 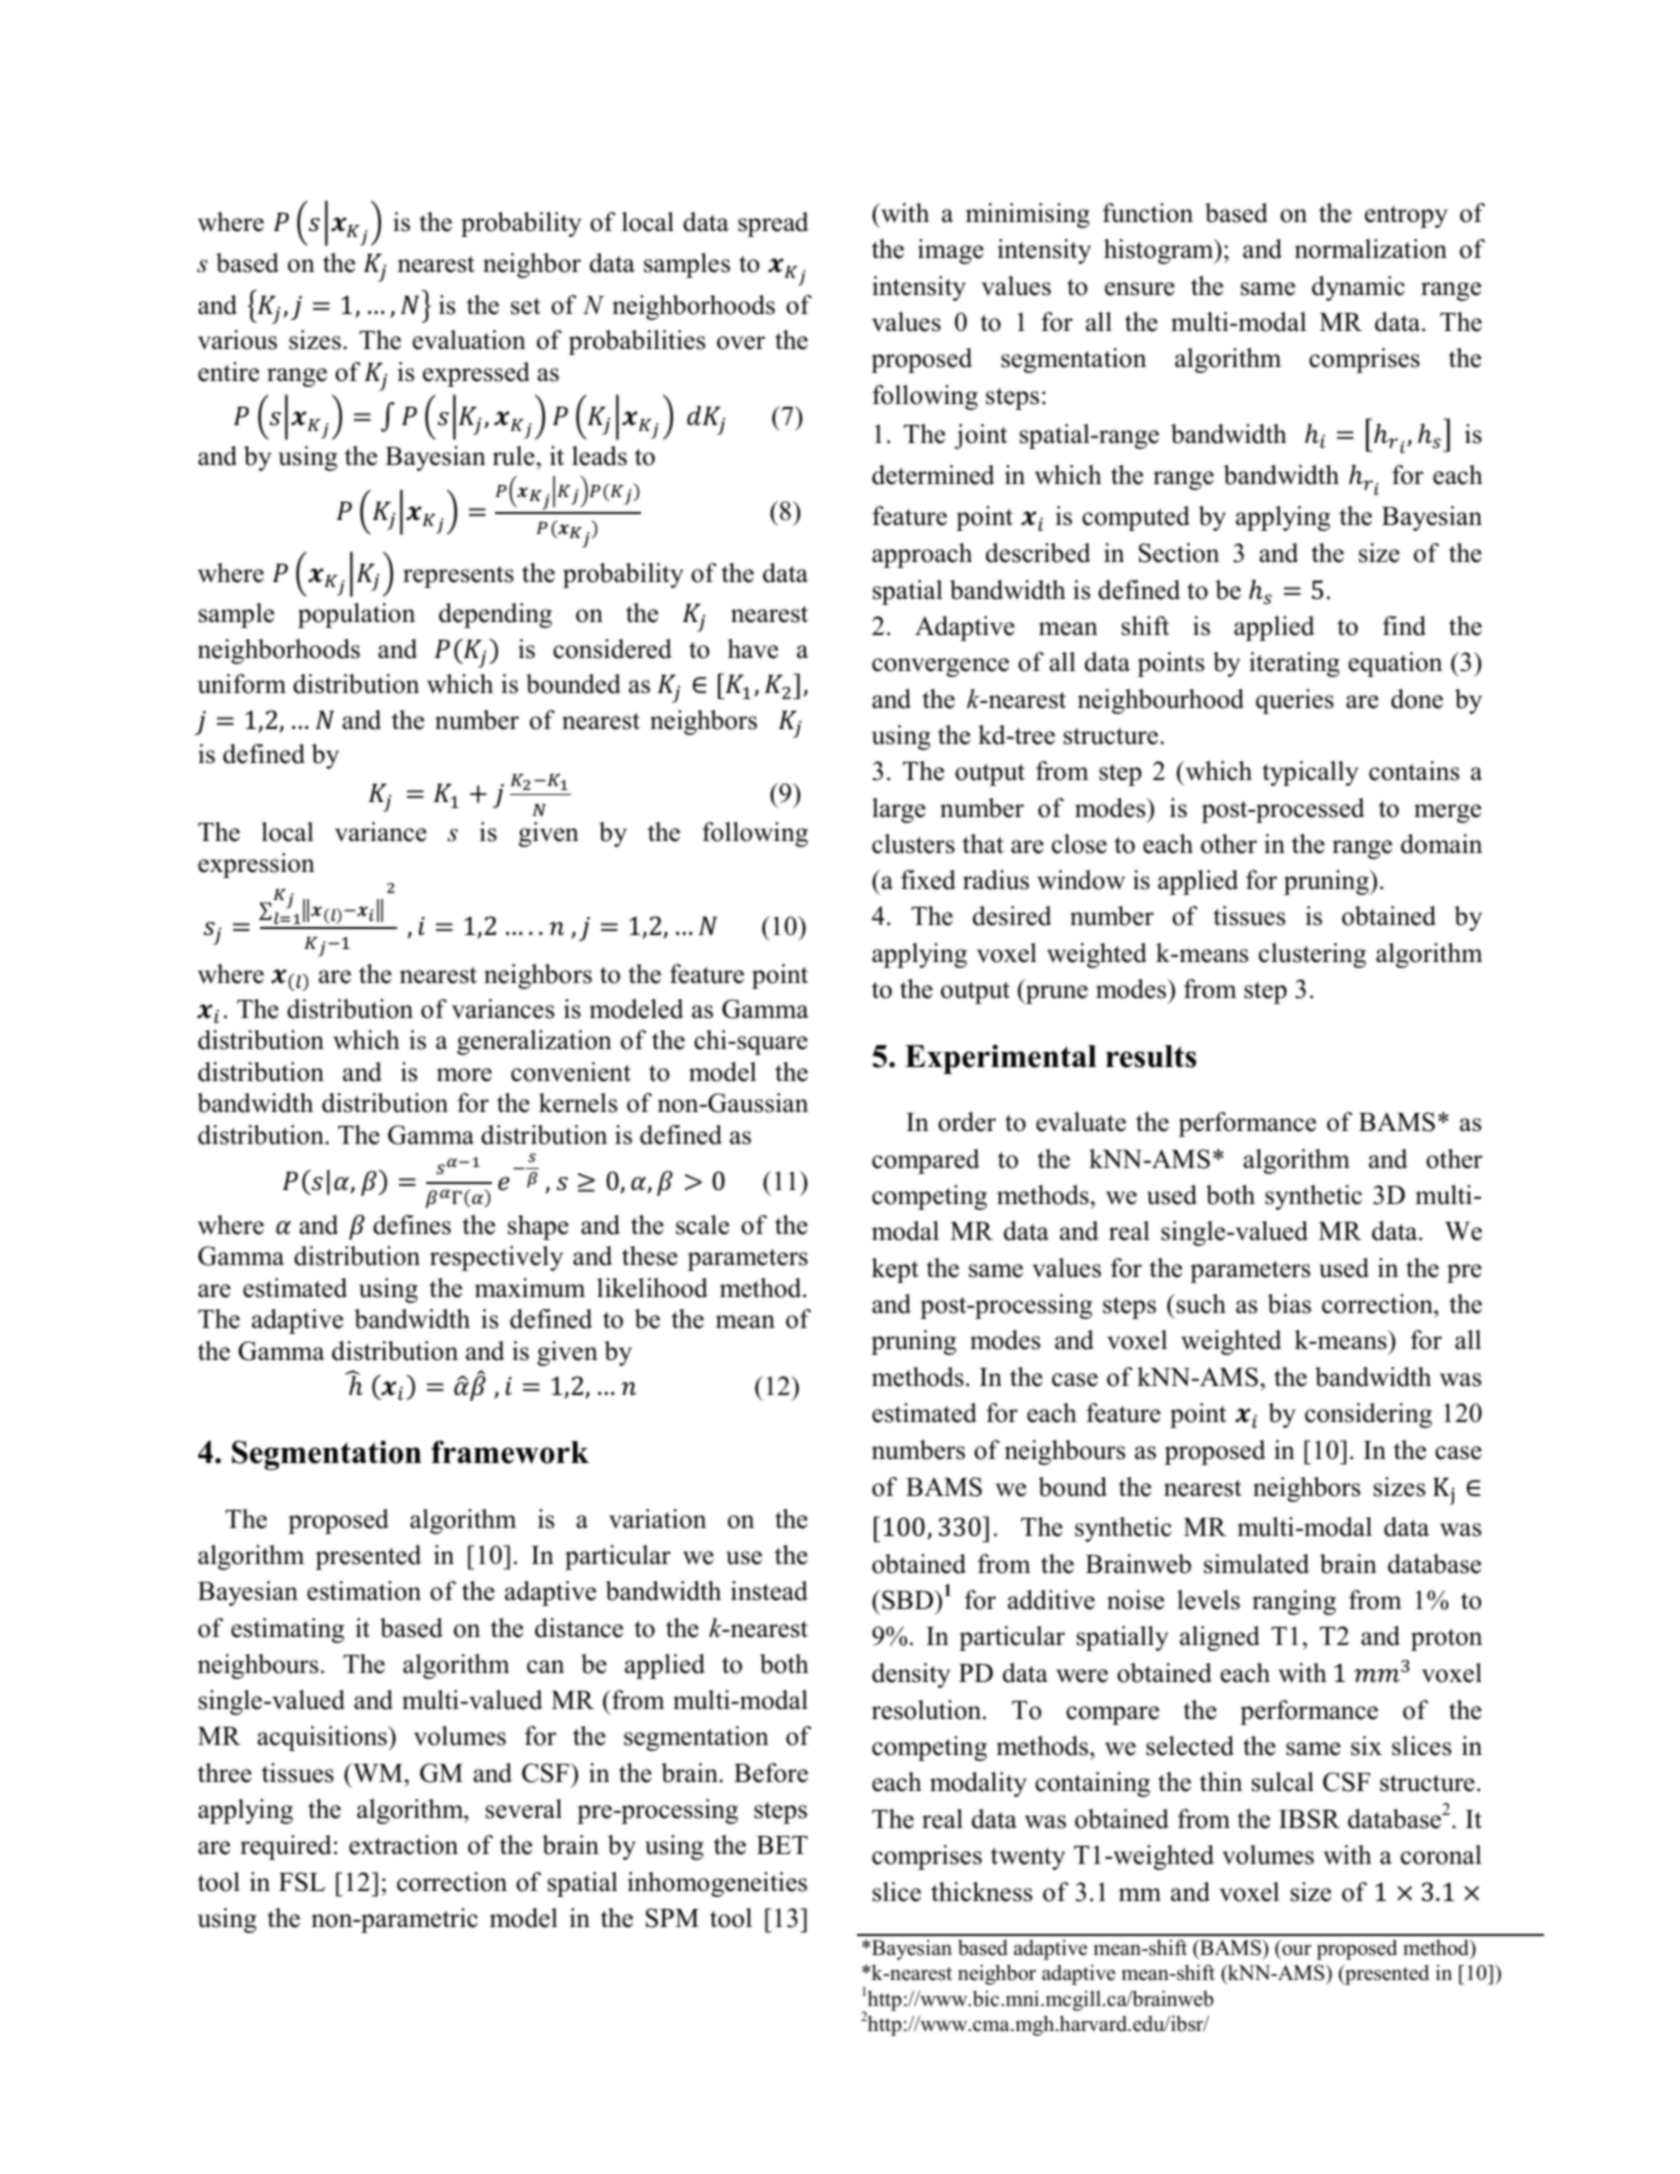 I want to click on evaluation, so click(x=469, y=340).
